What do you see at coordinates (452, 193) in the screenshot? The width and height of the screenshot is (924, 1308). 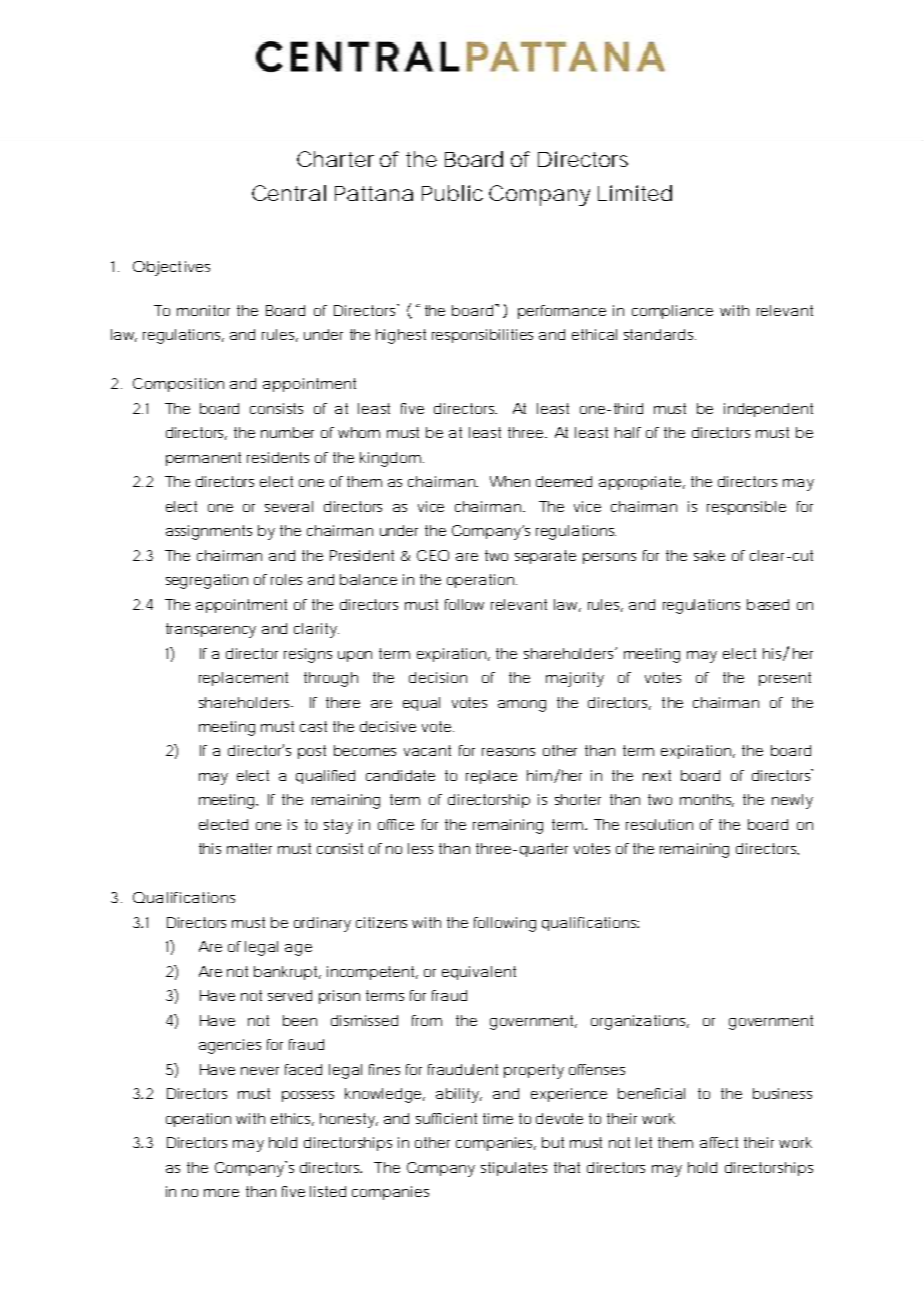 I see `Public` at bounding box center [452, 193].
